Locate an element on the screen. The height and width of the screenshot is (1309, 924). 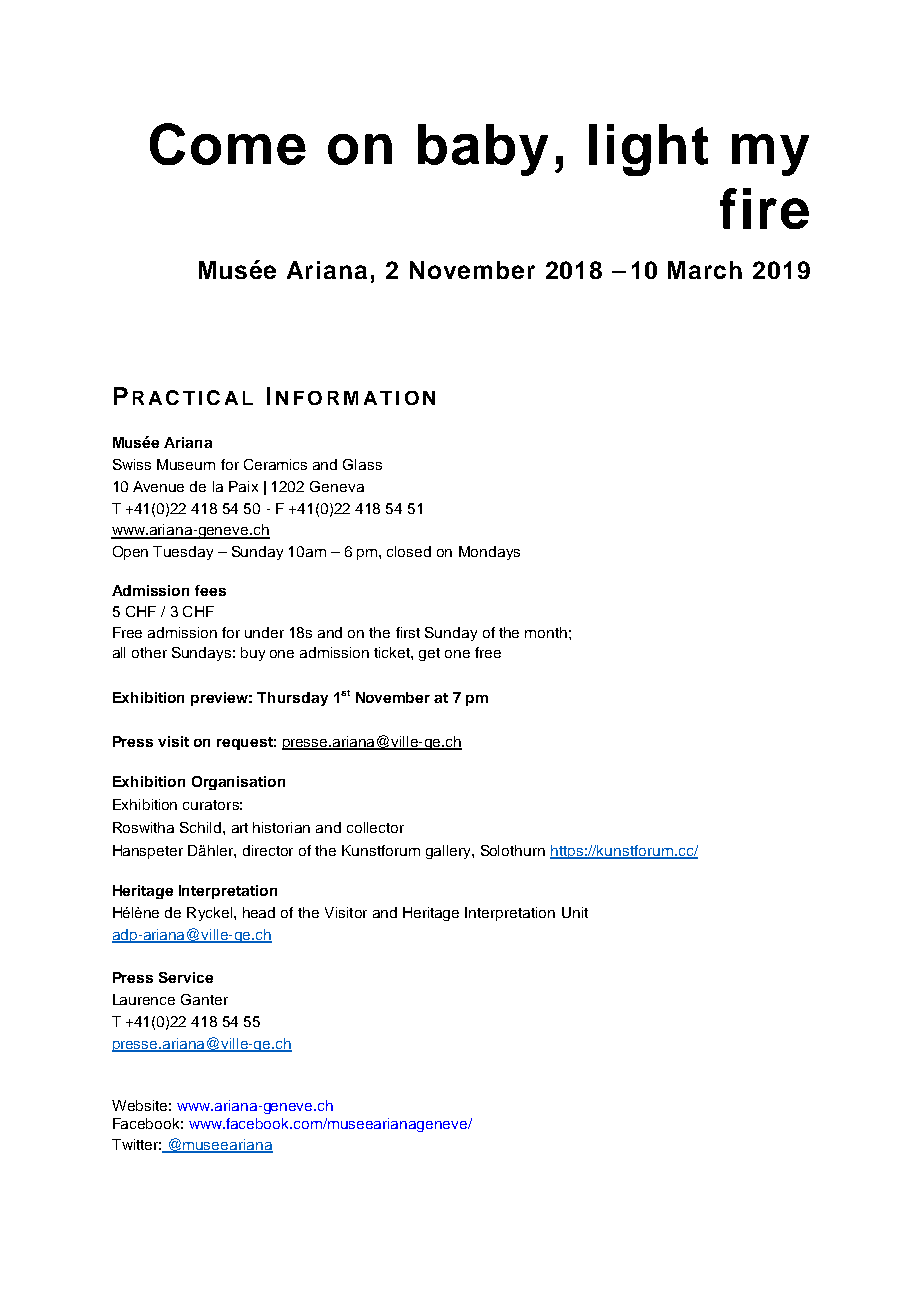
closed is located at coordinates (409, 551).
